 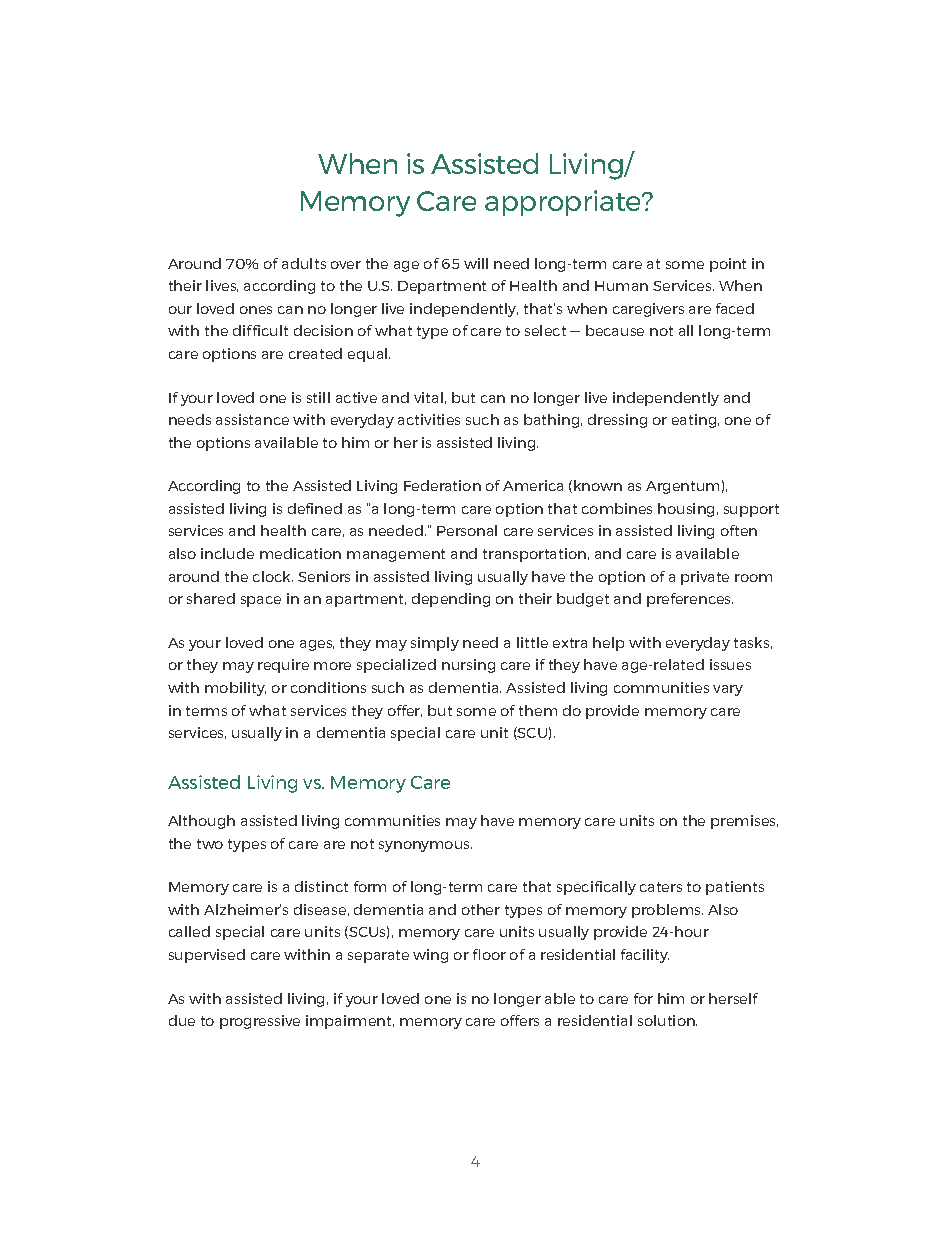 I want to click on vital, so click(x=428, y=397).
